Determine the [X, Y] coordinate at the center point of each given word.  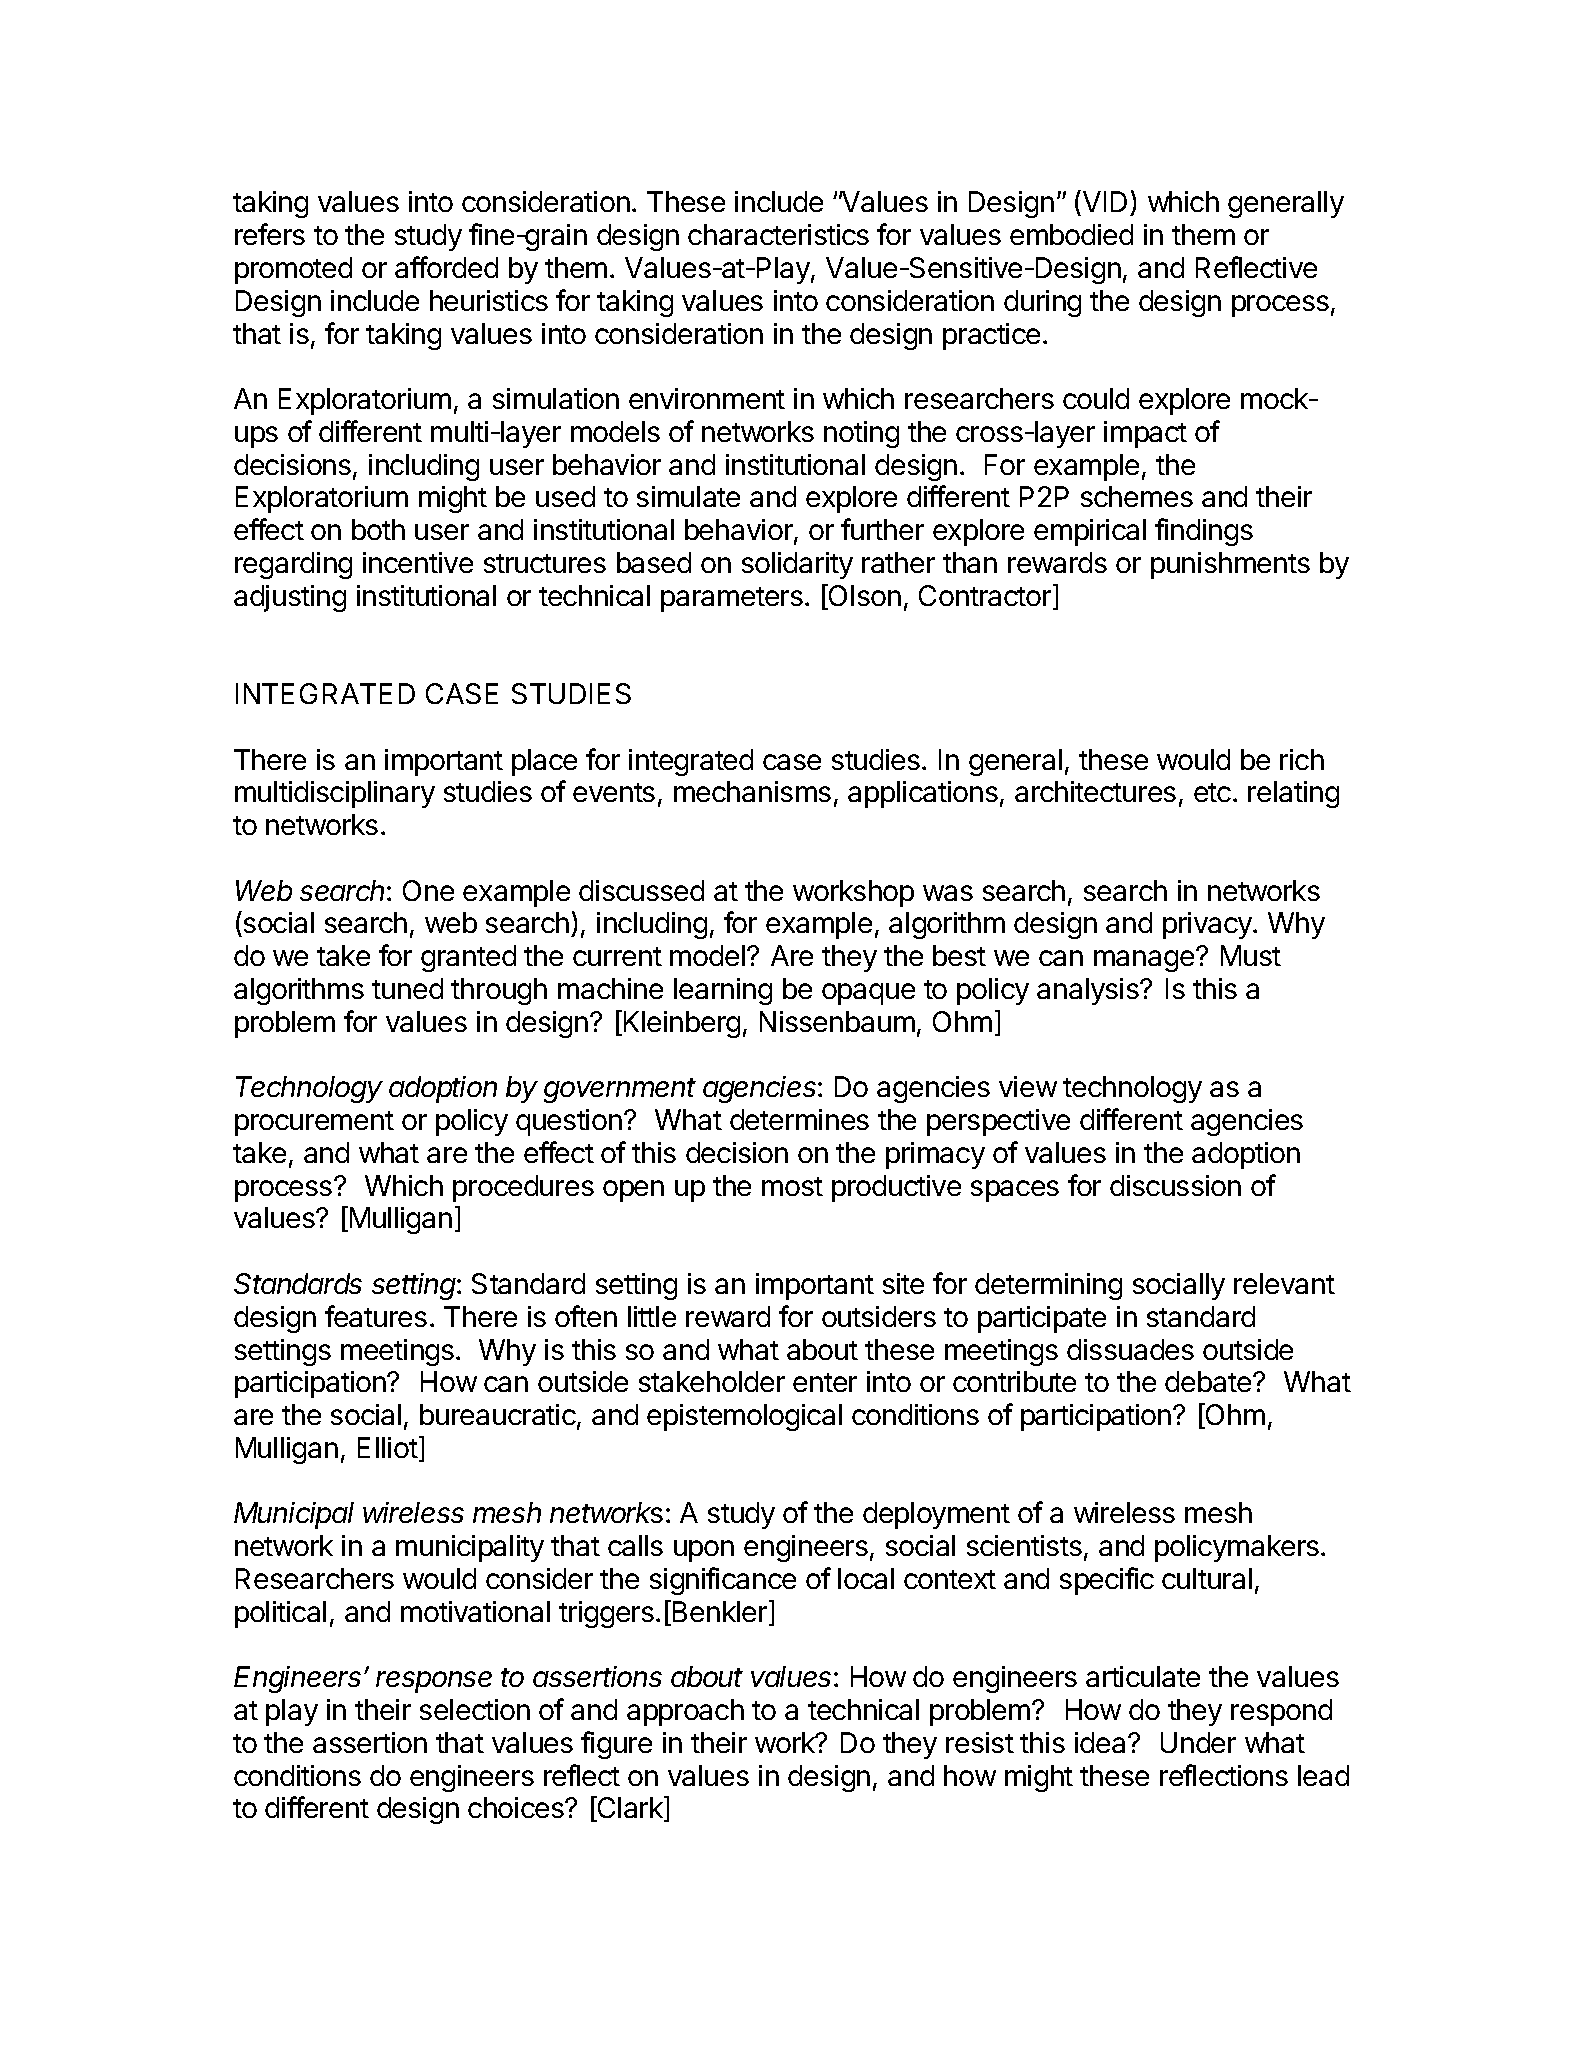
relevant [1284, 1283]
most [792, 1186]
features [376, 1316]
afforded [446, 267]
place [544, 762]
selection [475, 1709]
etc [1212, 792]
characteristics [778, 234]
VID [1103, 201]
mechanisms [752, 791]
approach [685, 1712]
